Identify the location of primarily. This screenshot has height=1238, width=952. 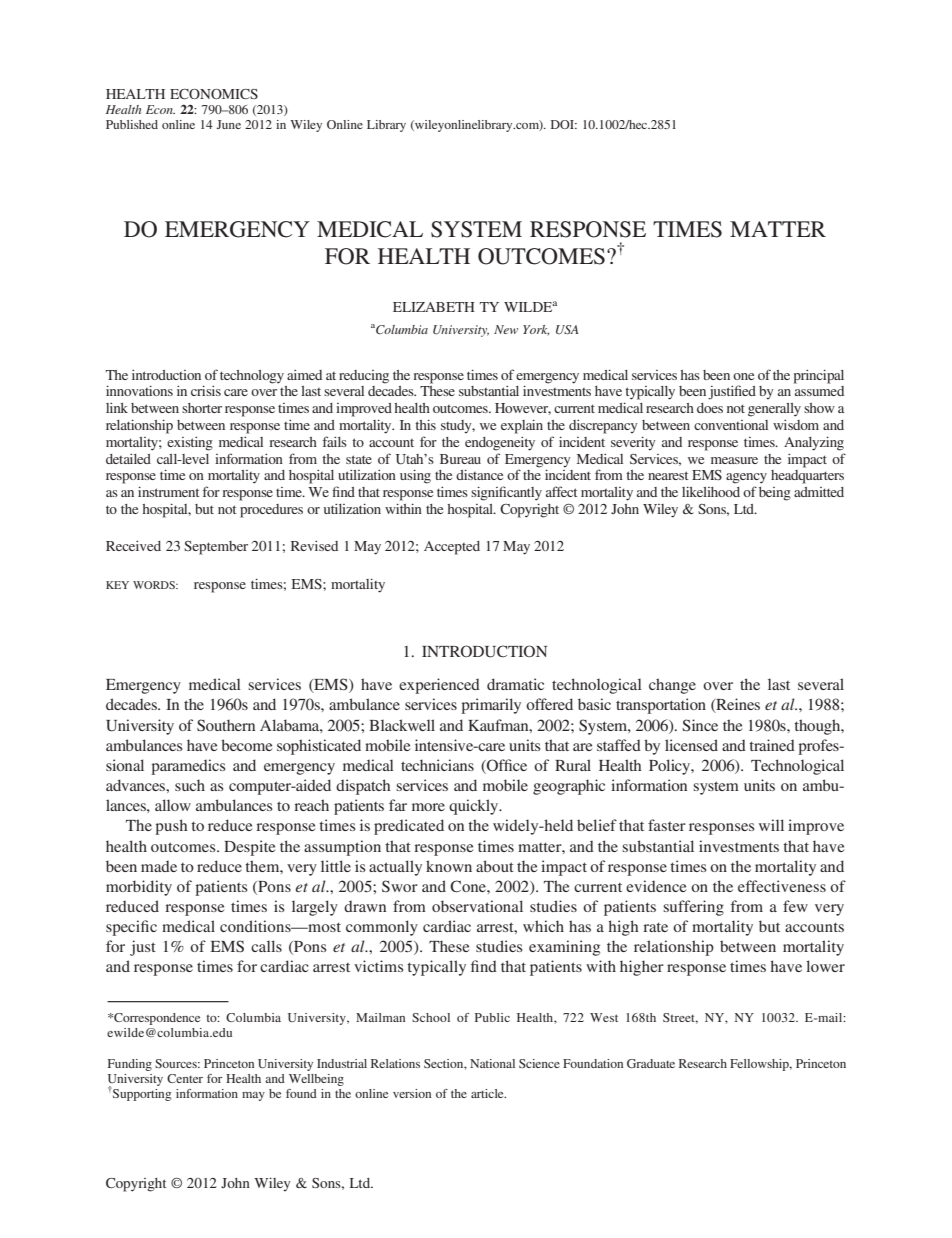
(491, 706).
